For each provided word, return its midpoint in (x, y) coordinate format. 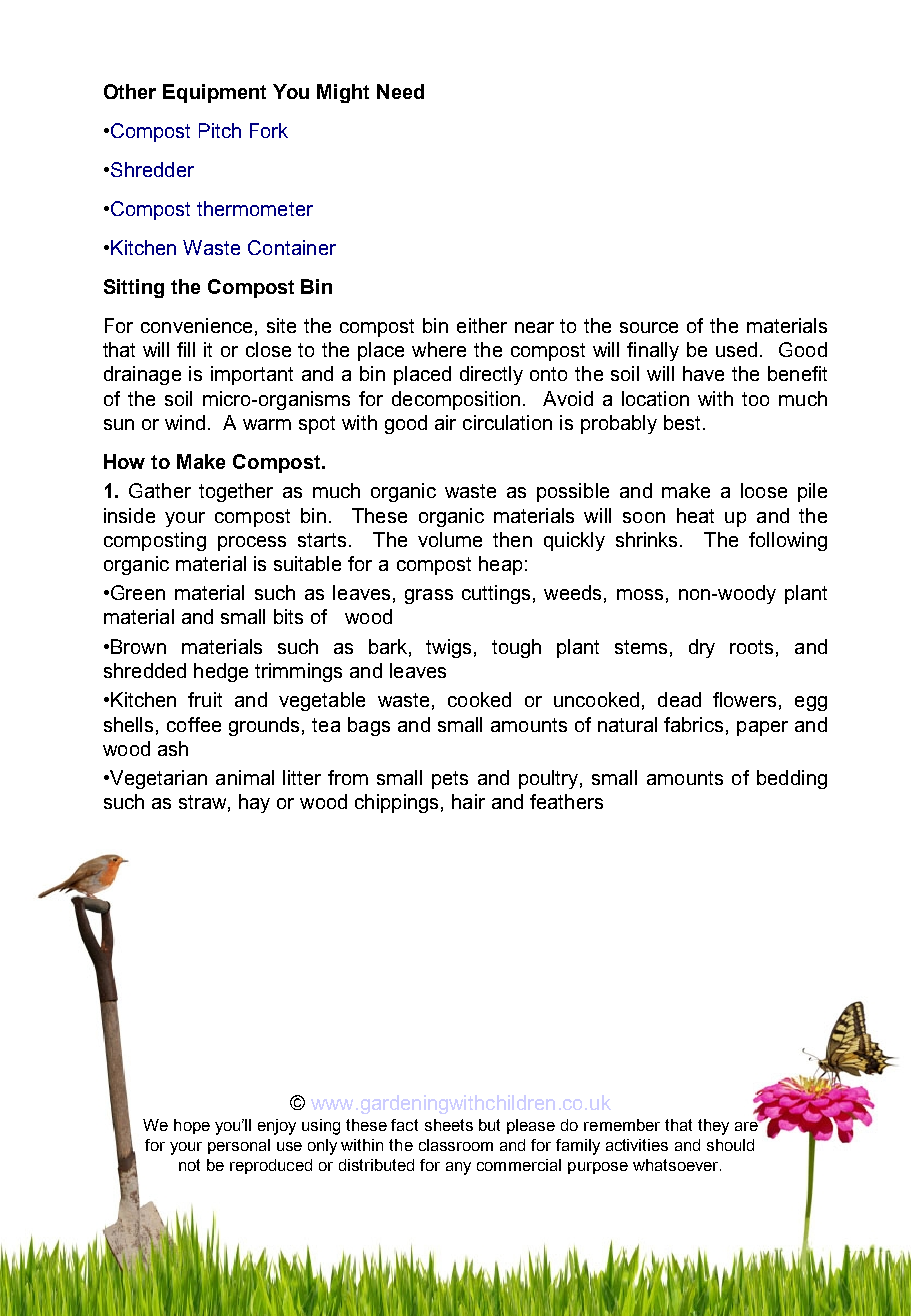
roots (751, 647)
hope (192, 1126)
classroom (456, 1145)
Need (400, 91)
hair (468, 801)
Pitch (220, 130)
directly (491, 375)
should (730, 1145)
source (649, 327)
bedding (792, 779)
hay (254, 803)
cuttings (496, 594)
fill (186, 349)
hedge (221, 672)
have (703, 373)
